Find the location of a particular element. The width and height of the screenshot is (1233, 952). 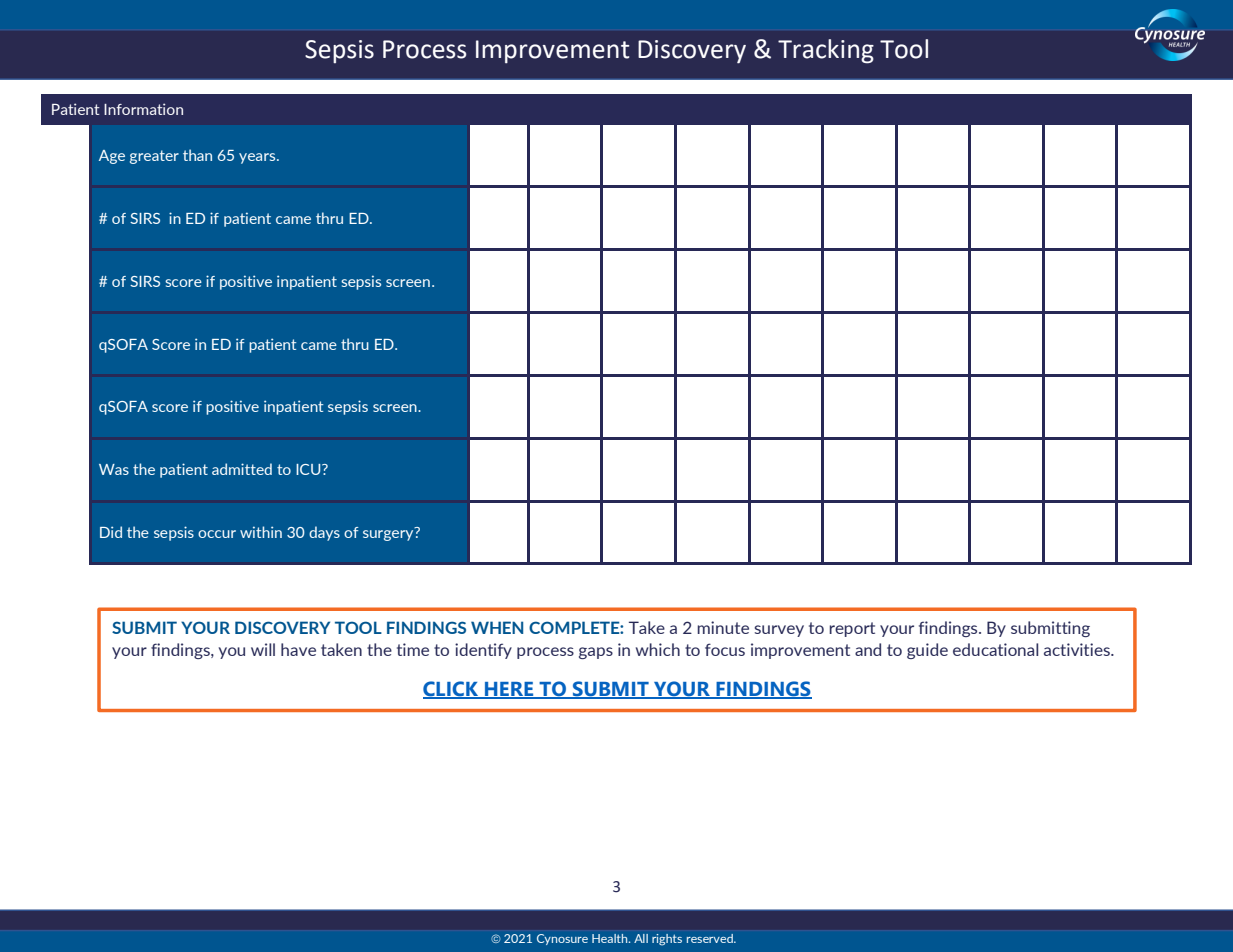

Information is located at coordinates (143, 109).
